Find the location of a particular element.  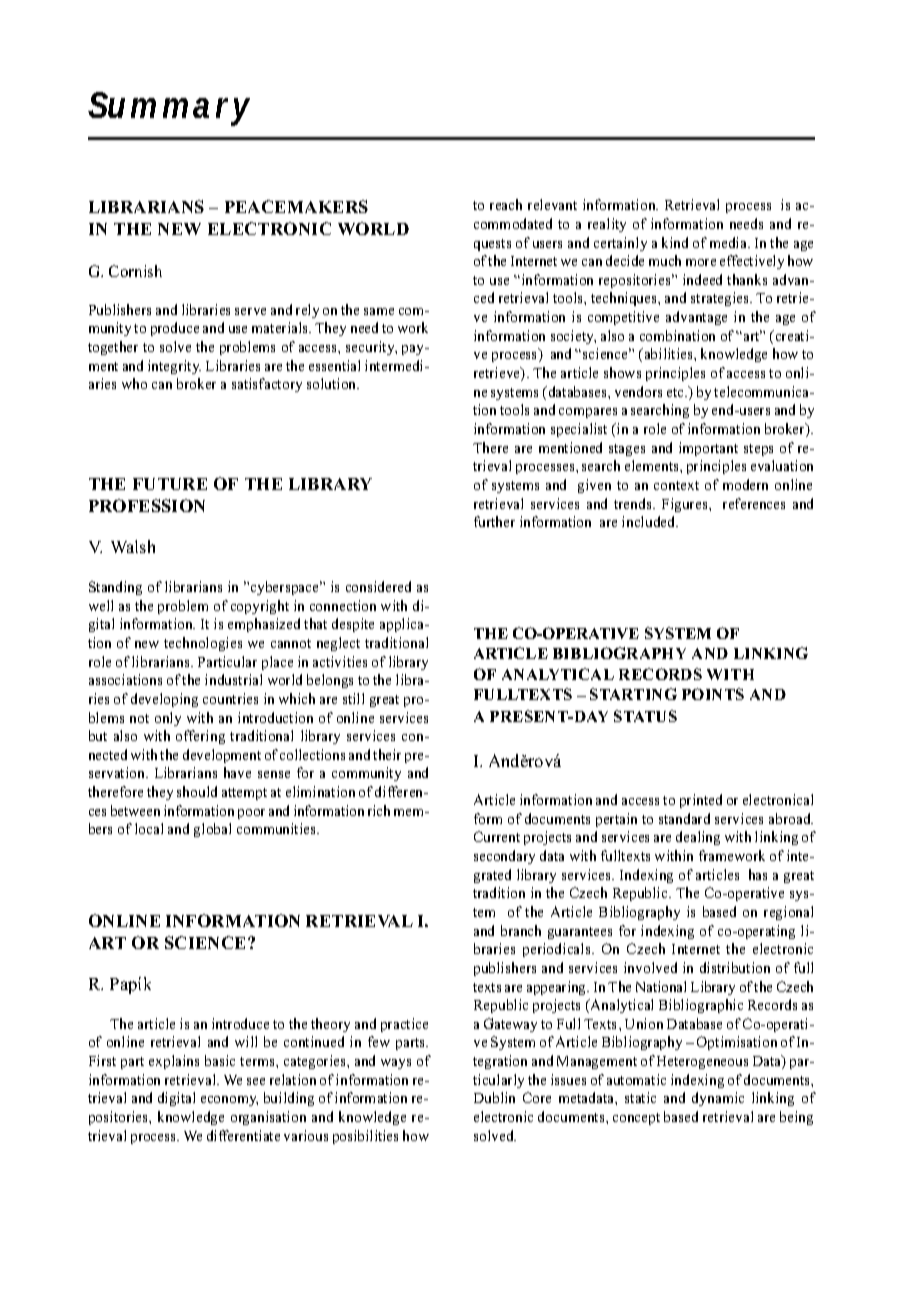

considered is located at coordinates (378, 586).
